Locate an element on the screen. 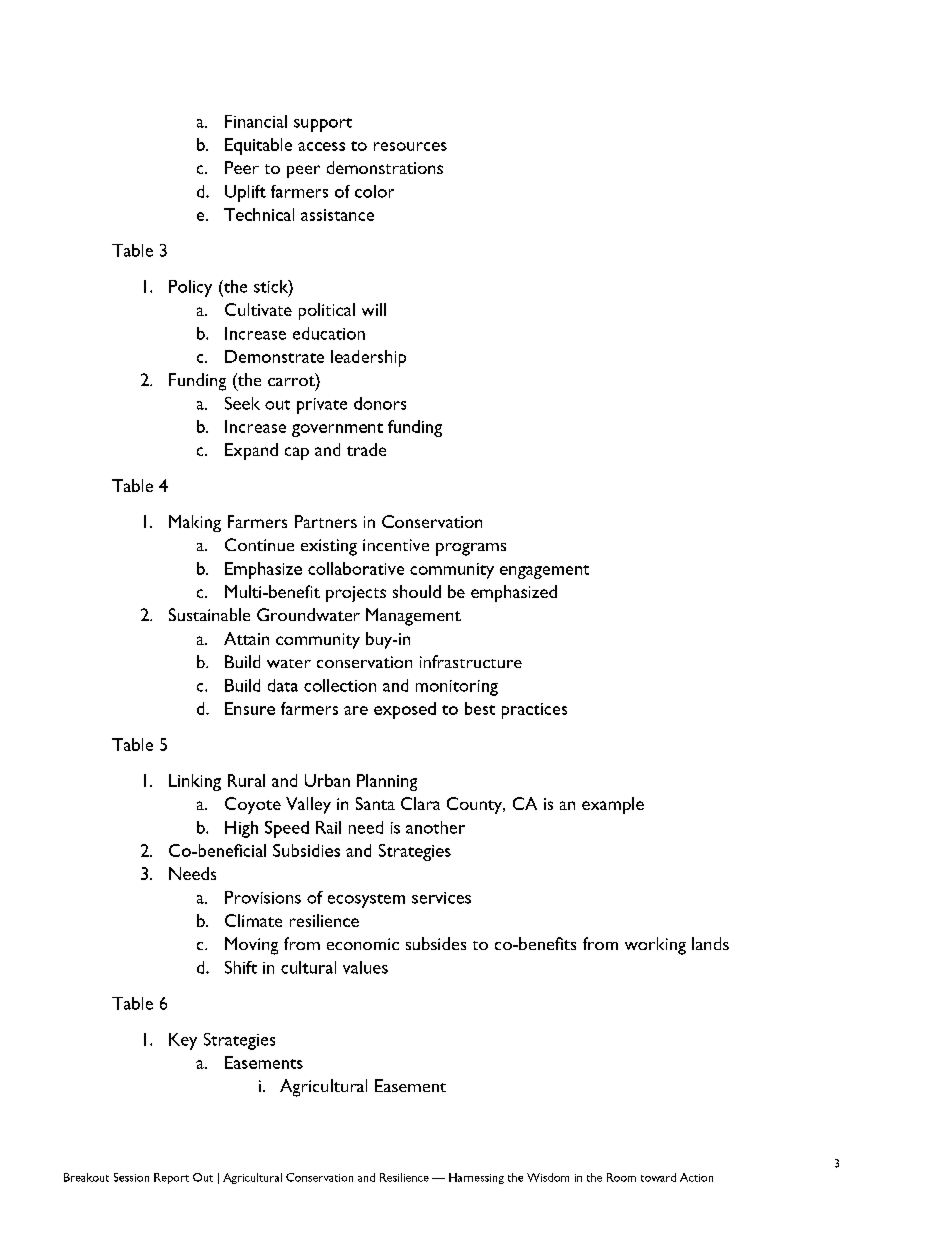 The width and height of the screenshot is (952, 1233). demonstrations is located at coordinates (385, 167).
